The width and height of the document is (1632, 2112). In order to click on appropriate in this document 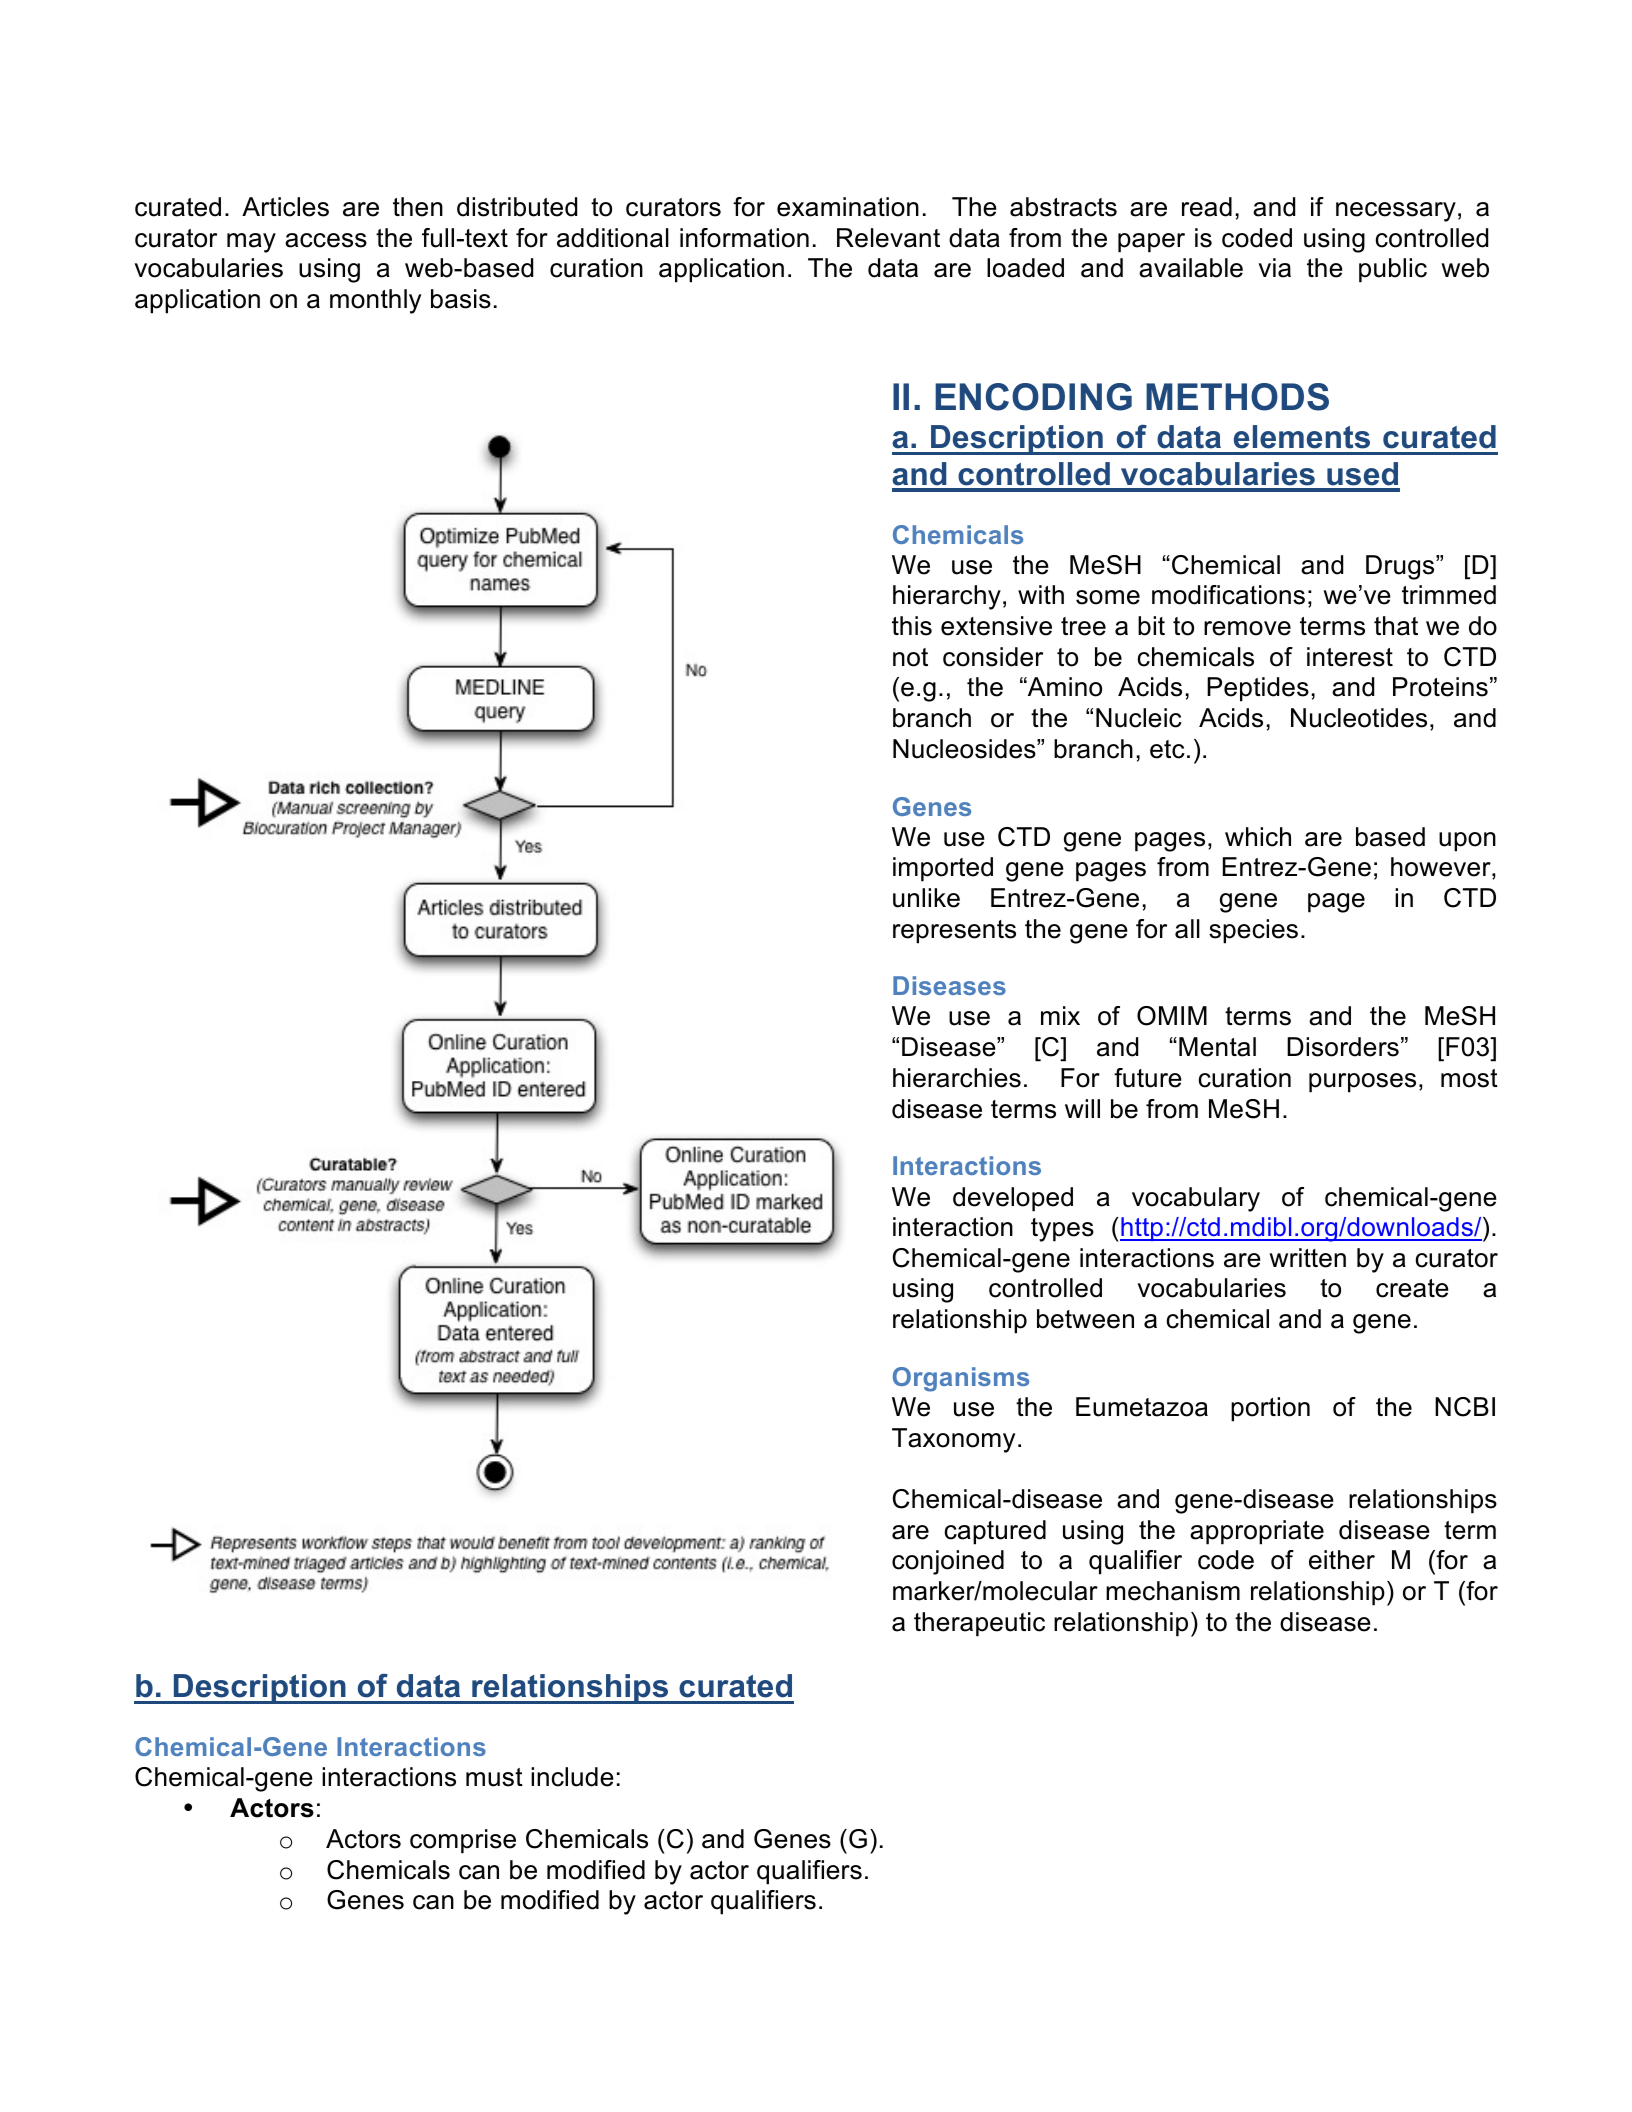, I will do `click(1257, 1532)`.
